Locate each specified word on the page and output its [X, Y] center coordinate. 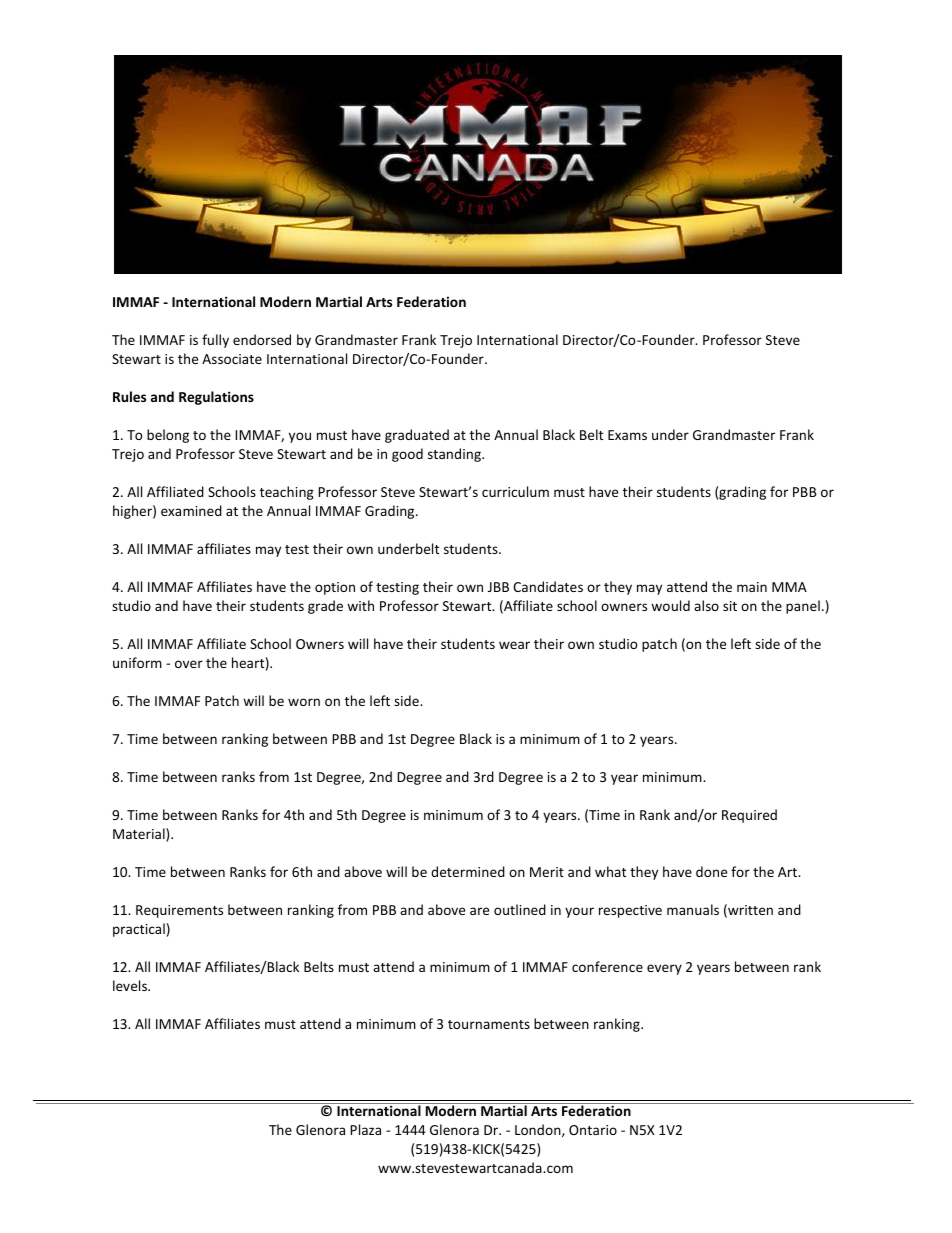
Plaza [365, 1129]
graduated [417, 436]
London [539, 1130]
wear [514, 645]
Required [749, 816]
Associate [232, 359]
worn [304, 702]
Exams [627, 435]
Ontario [593, 1130]
